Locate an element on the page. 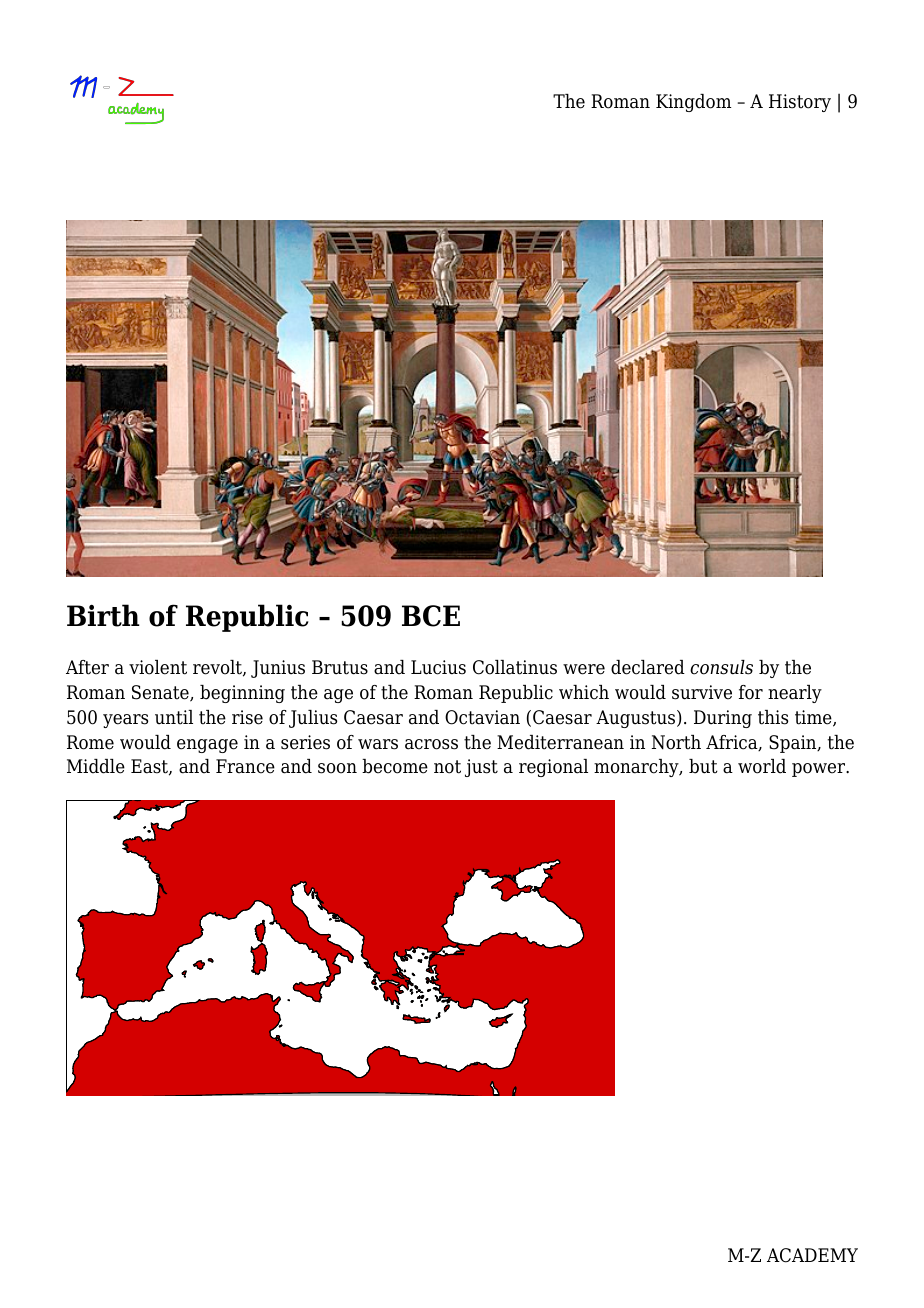  consuls is located at coordinates (721, 667).
